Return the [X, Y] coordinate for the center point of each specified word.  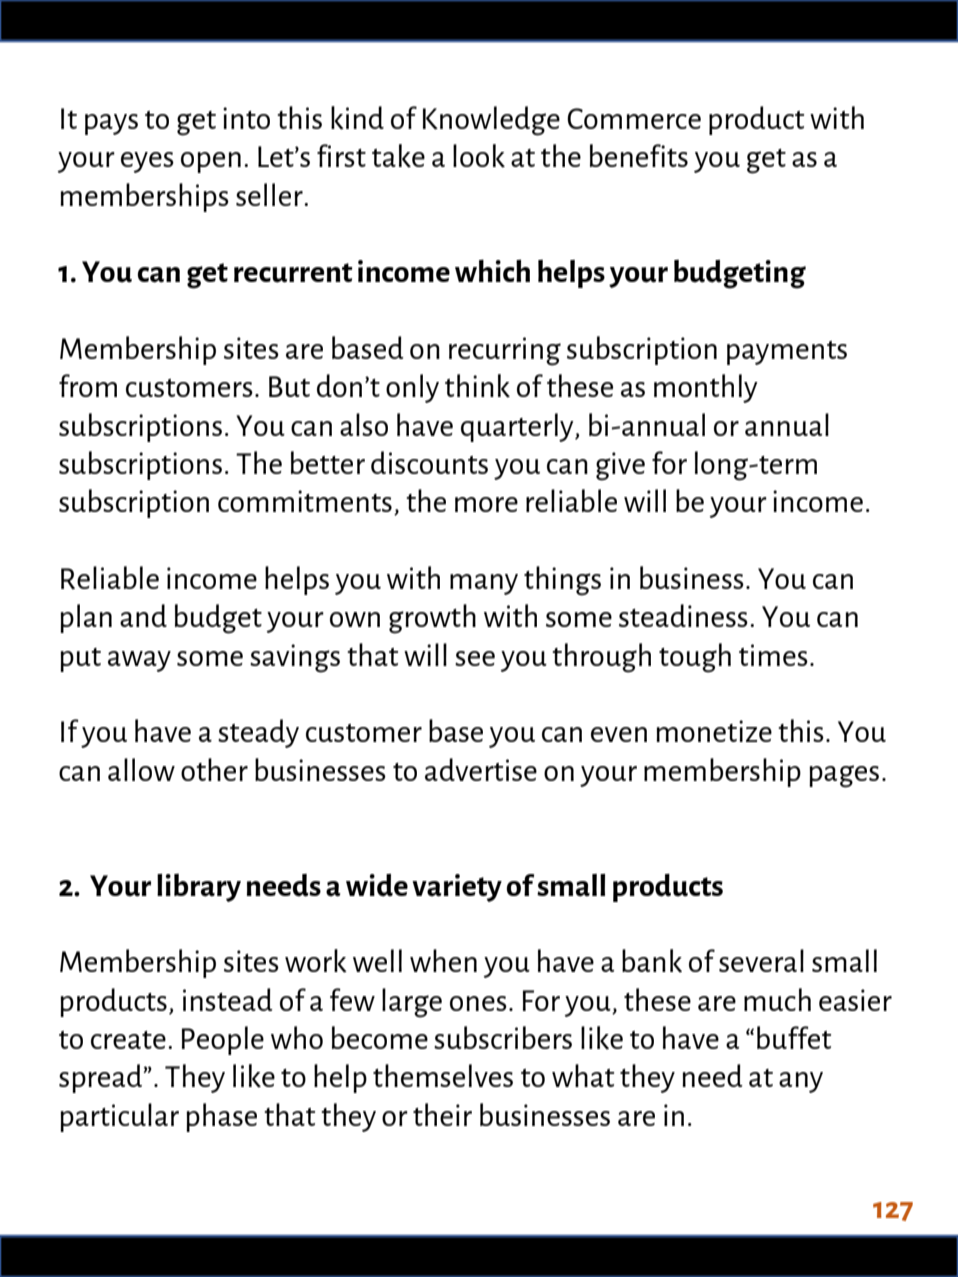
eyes [147, 162]
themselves [443, 1075]
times [773, 655]
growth [432, 619]
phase [221, 1117]
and [143, 615]
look [479, 156]
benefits [639, 155]
